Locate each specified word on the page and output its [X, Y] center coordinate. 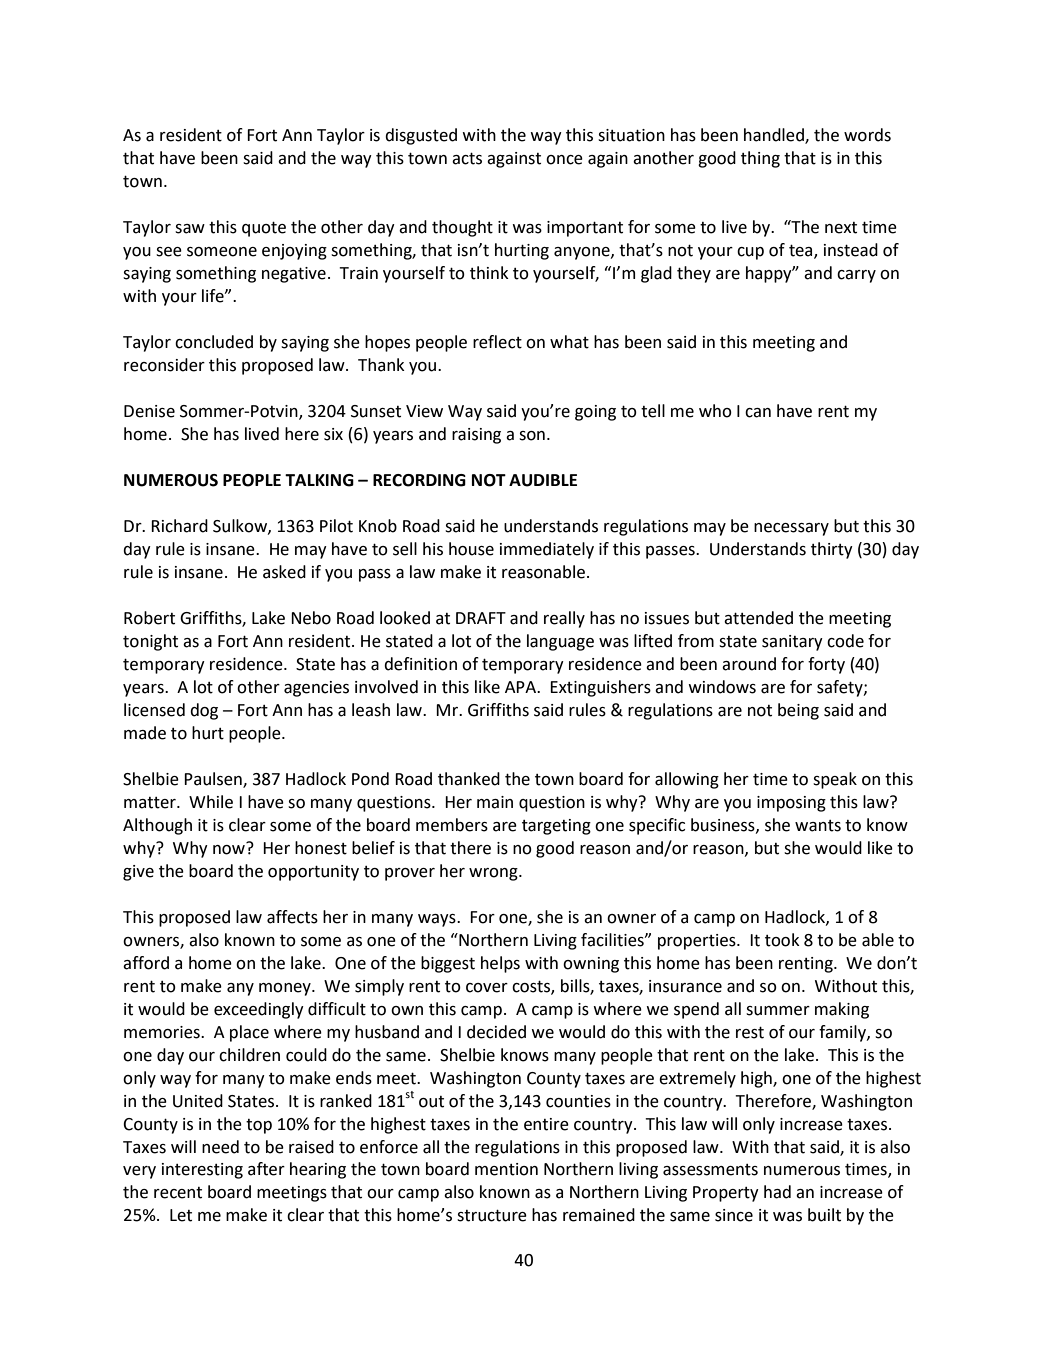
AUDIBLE [543, 480]
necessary [791, 529]
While [211, 802]
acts [467, 158]
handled [775, 136]
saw [190, 229]
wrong [494, 874]
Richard [179, 526]
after [266, 1169]
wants [818, 826]
